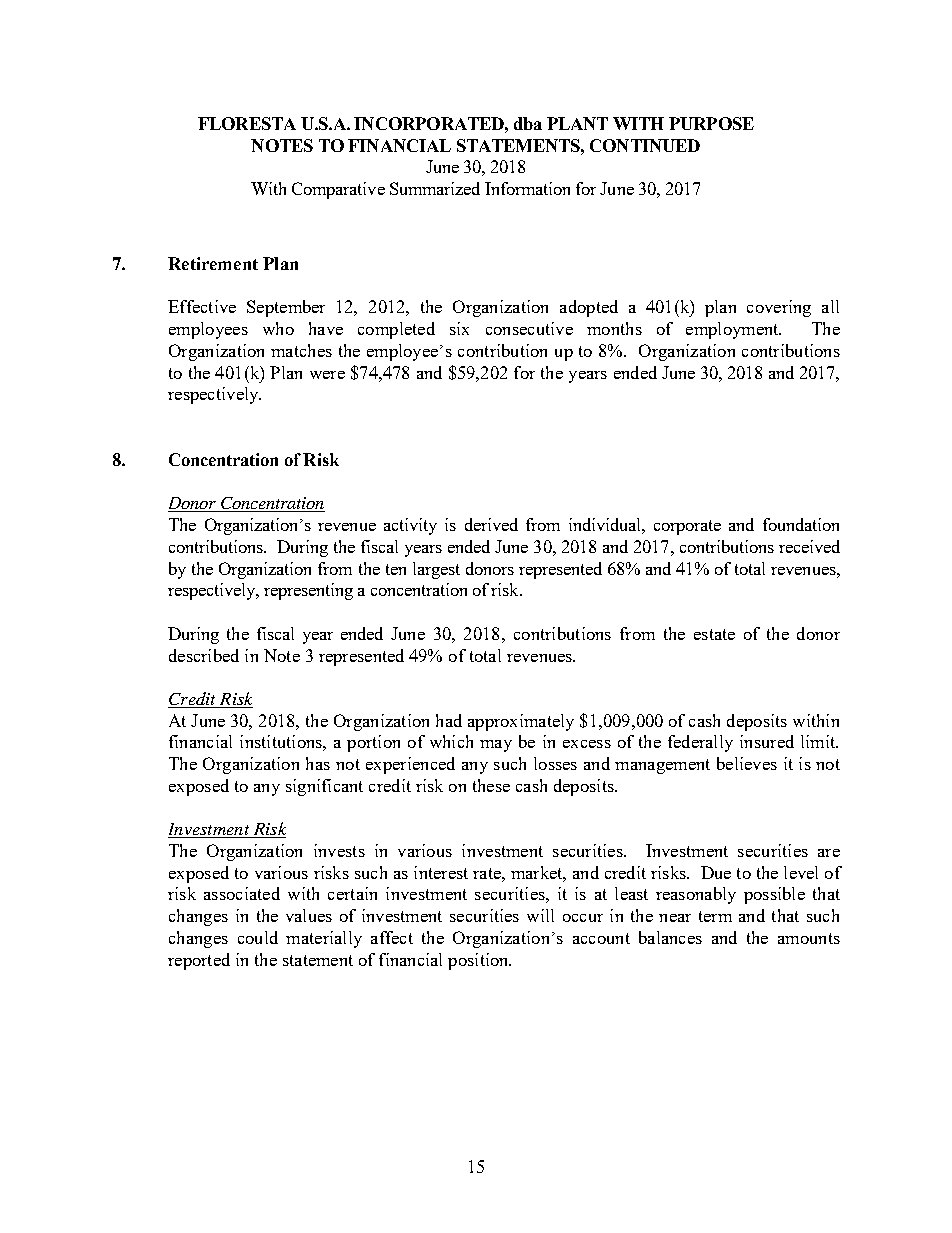  I want to click on dba, so click(528, 123).
